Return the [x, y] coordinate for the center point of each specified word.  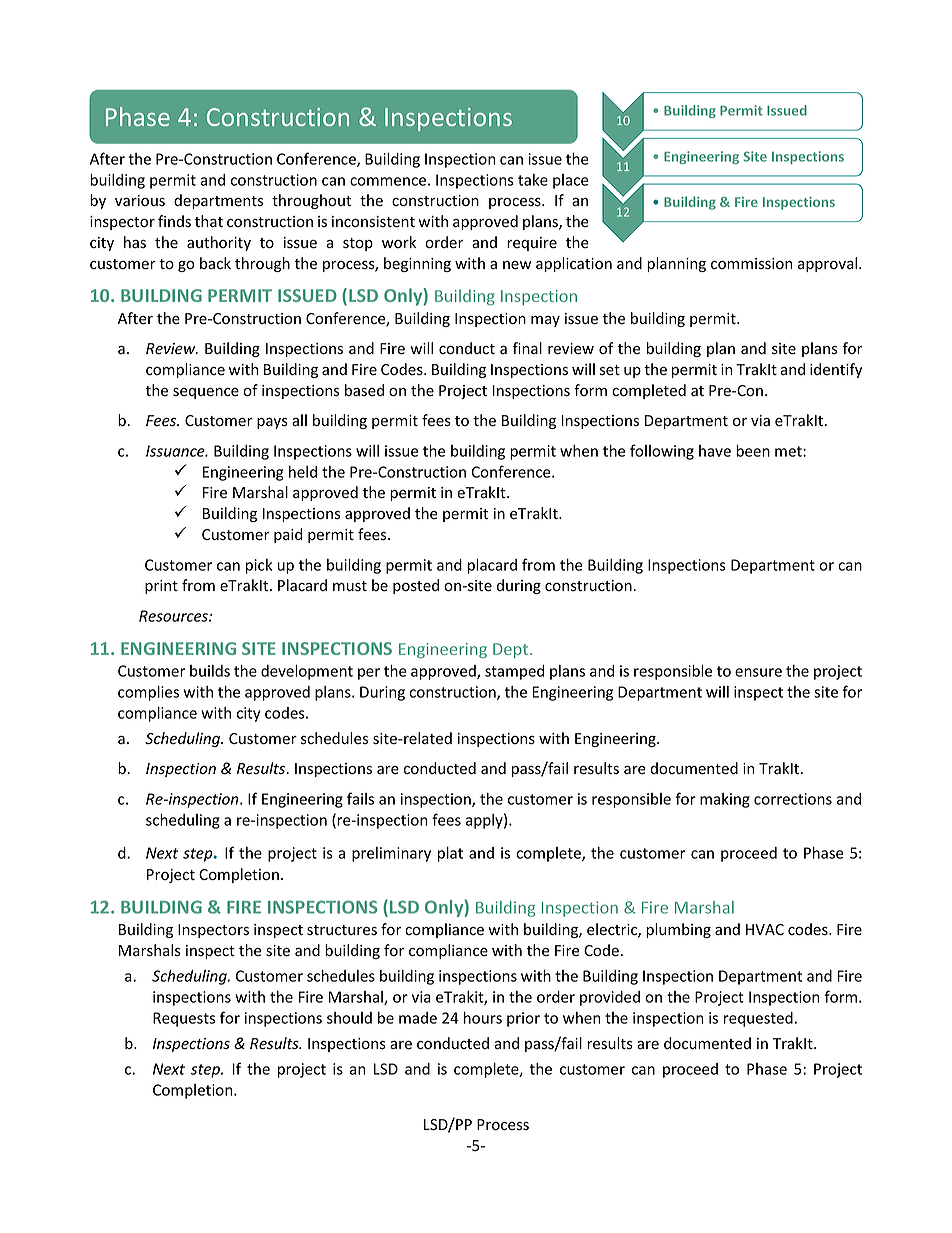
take [533, 180]
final [527, 348]
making [725, 800]
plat [450, 854]
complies [148, 693]
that [209, 221]
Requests [184, 1019]
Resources [174, 616]
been [753, 450]
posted [416, 586]
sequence [206, 393]
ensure [758, 672]
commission [752, 264]
